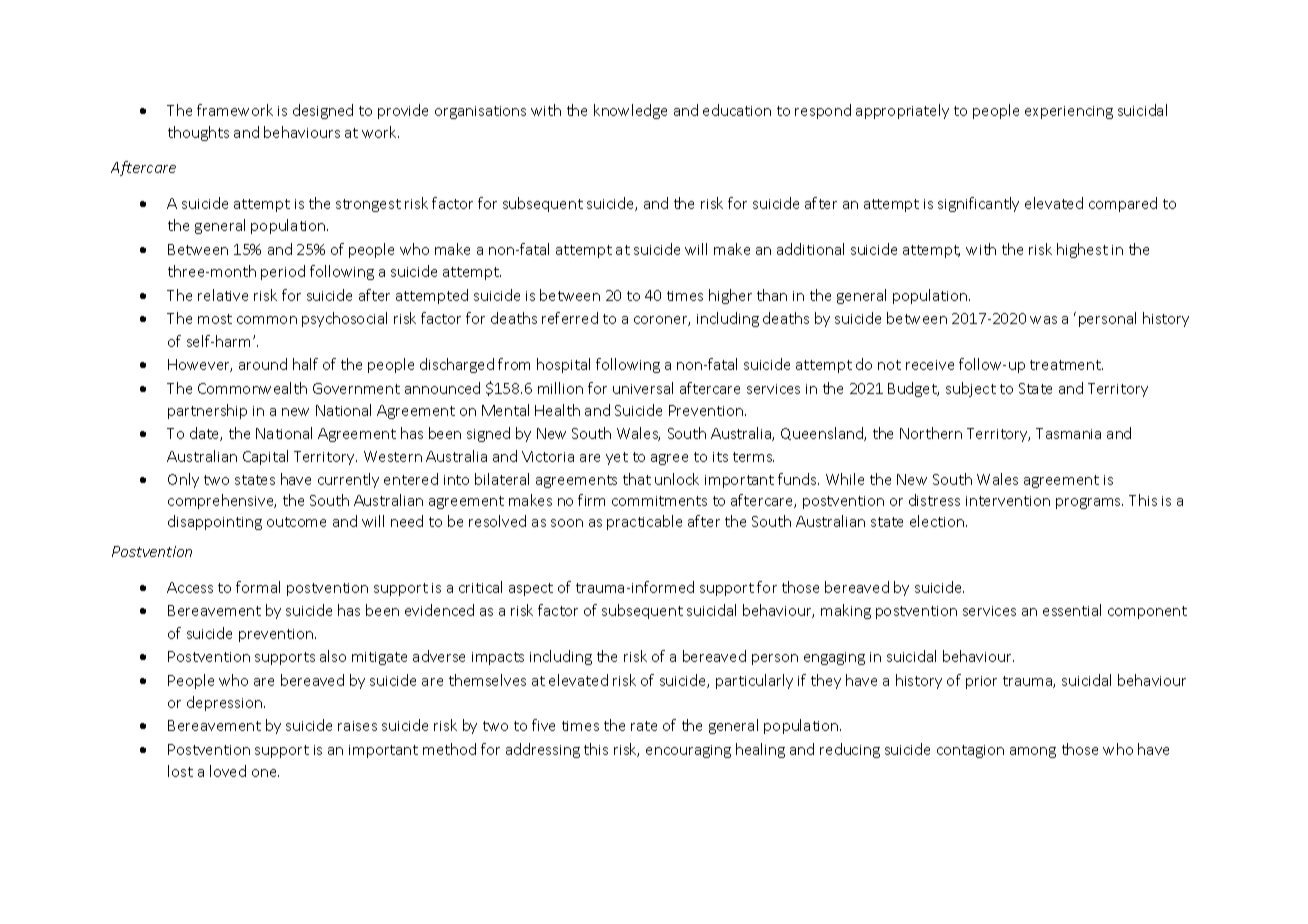 This screenshot has height=924, width=1308. What do you see at coordinates (617, 458) in the screenshot?
I see `yet` at bounding box center [617, 458].
